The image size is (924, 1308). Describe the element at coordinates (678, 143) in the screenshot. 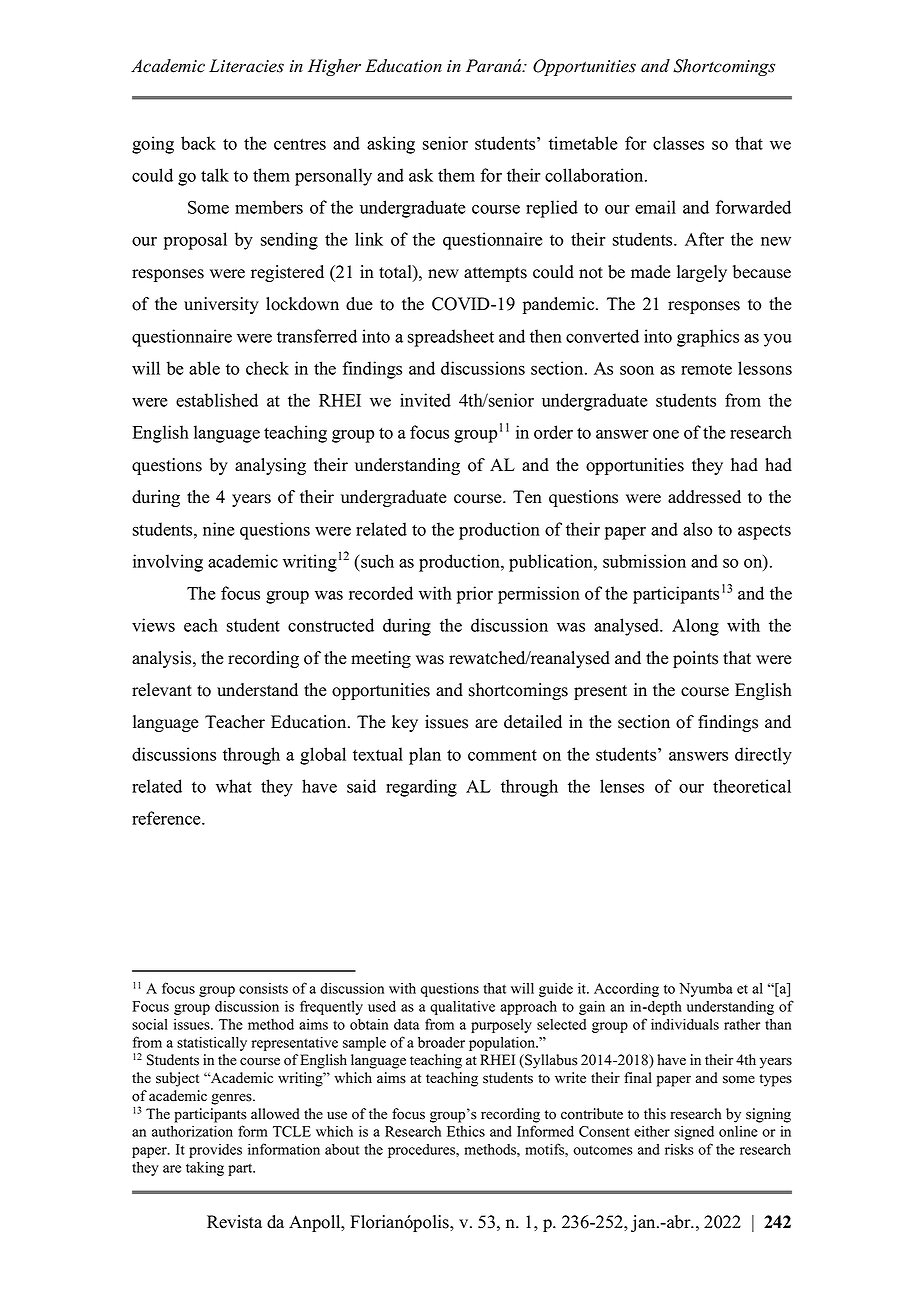

I see `classes` at that location.
